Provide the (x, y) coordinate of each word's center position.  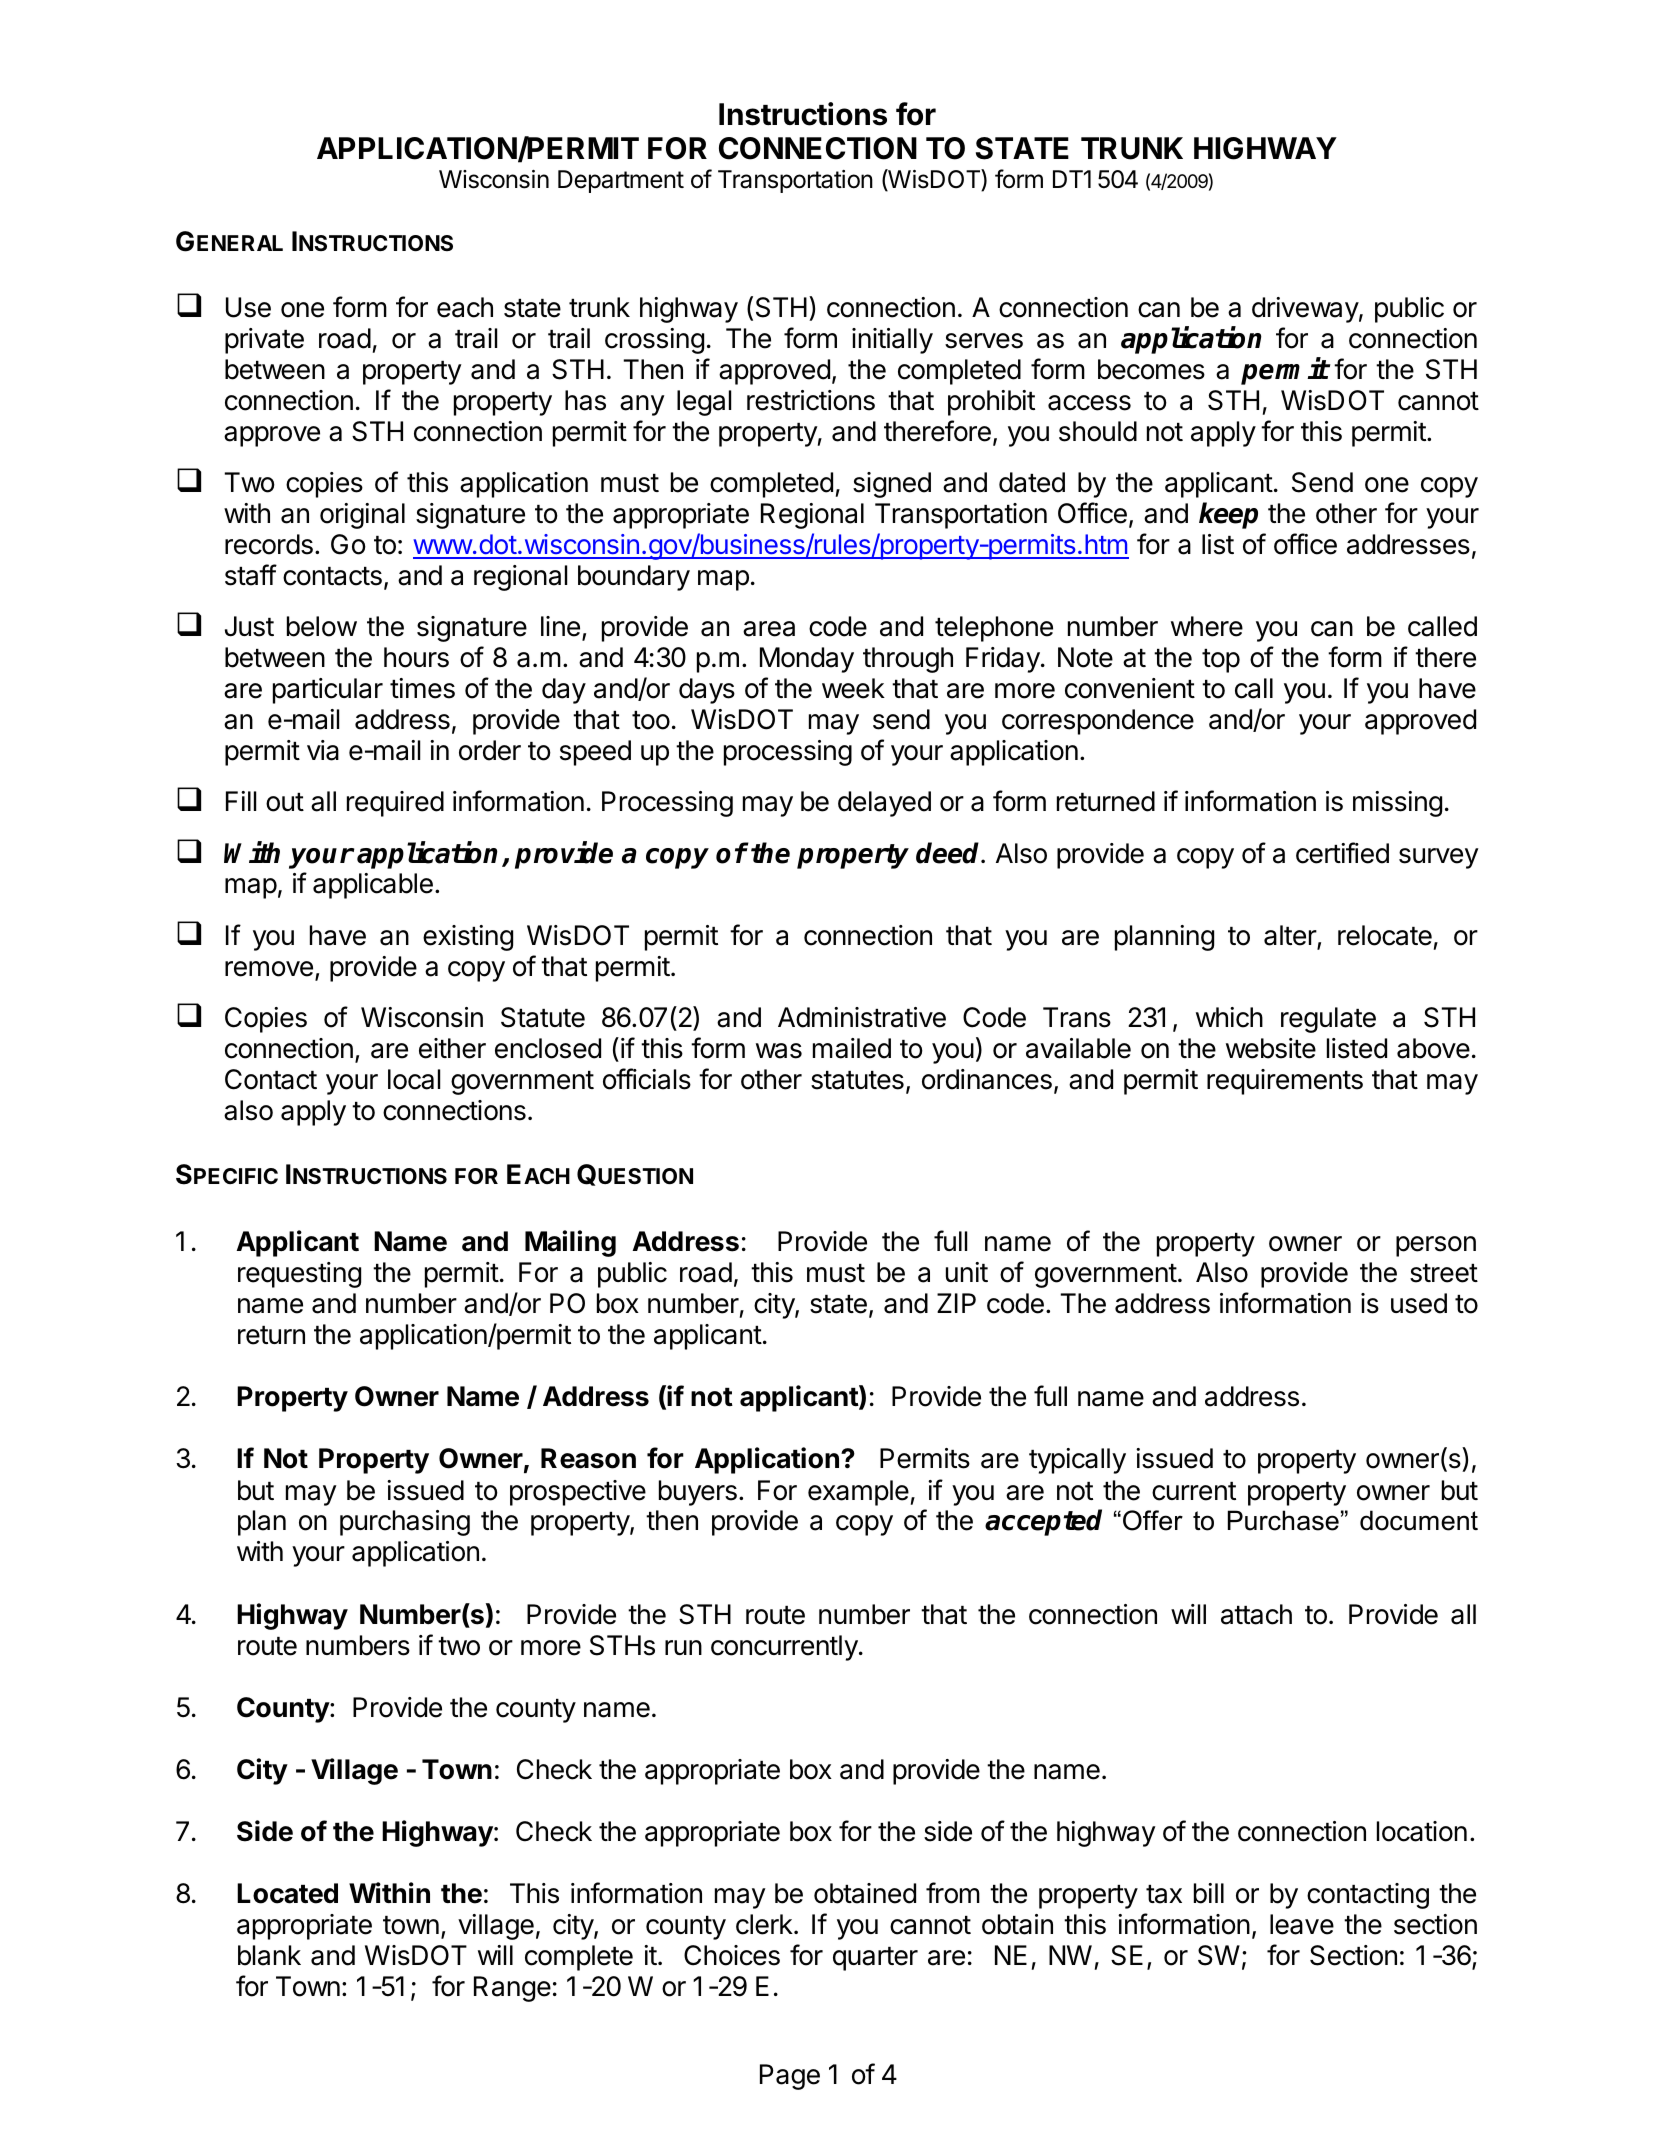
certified (1342, 853)
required (395, 804)
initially (892, 341)
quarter (875, 1959)
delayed (884, 804)
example (858, 1493)
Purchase (1283, 1520)
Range (512, 1989)
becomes (1151, 369)
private (264, 341)
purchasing (405, 1523)
